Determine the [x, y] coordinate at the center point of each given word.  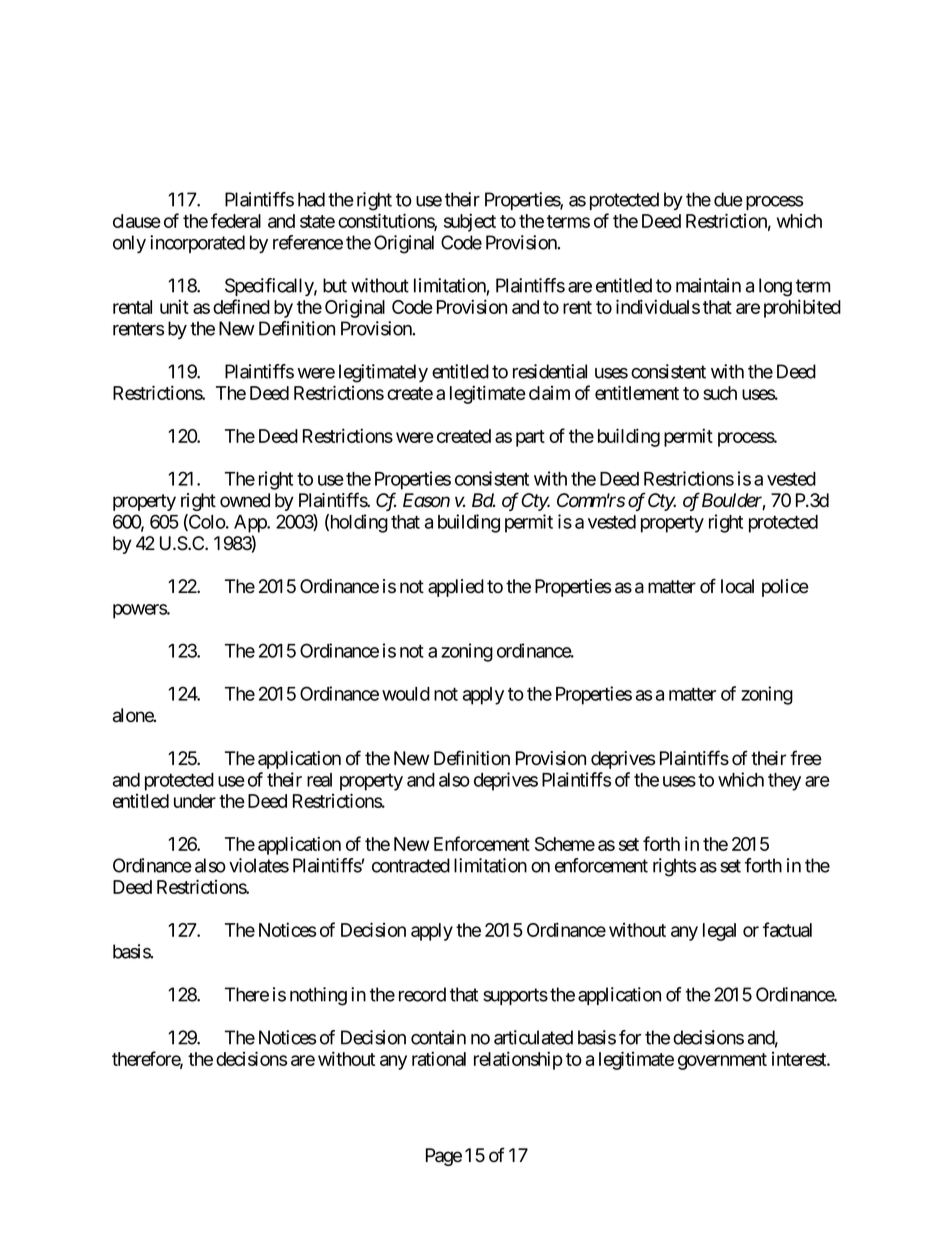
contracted [411, 865]
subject [470, 222]
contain [438, 1037]
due [728, 199]
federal [236, 220]
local [737, 586]
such [720, 393]
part [530, 438]
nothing [318, 996]
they [784, 782]
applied [456, 588]
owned [245, 500]
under [195, 801]
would [406, 694]
